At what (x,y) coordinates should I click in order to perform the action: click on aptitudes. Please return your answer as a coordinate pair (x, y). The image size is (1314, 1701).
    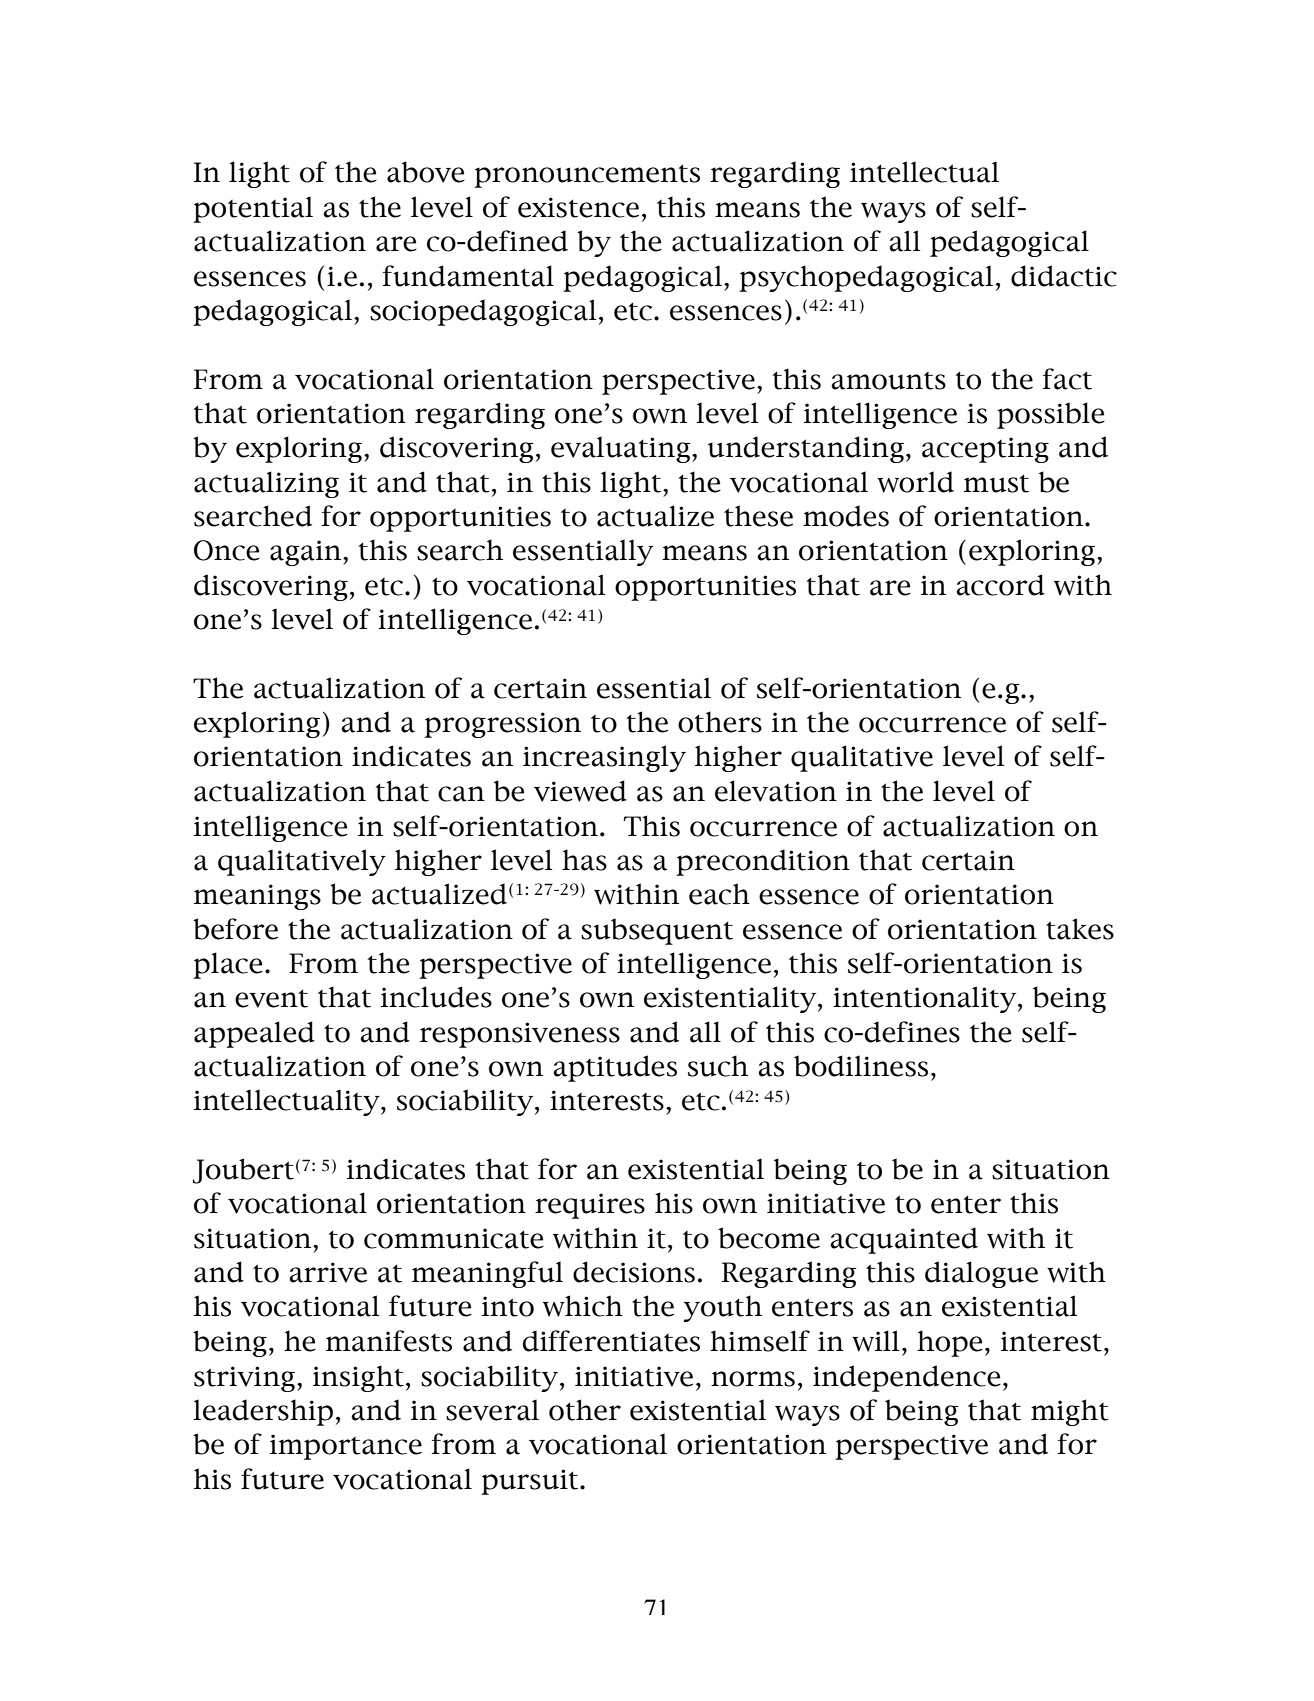
    Looking at the image, I should click on (615, 1068).
